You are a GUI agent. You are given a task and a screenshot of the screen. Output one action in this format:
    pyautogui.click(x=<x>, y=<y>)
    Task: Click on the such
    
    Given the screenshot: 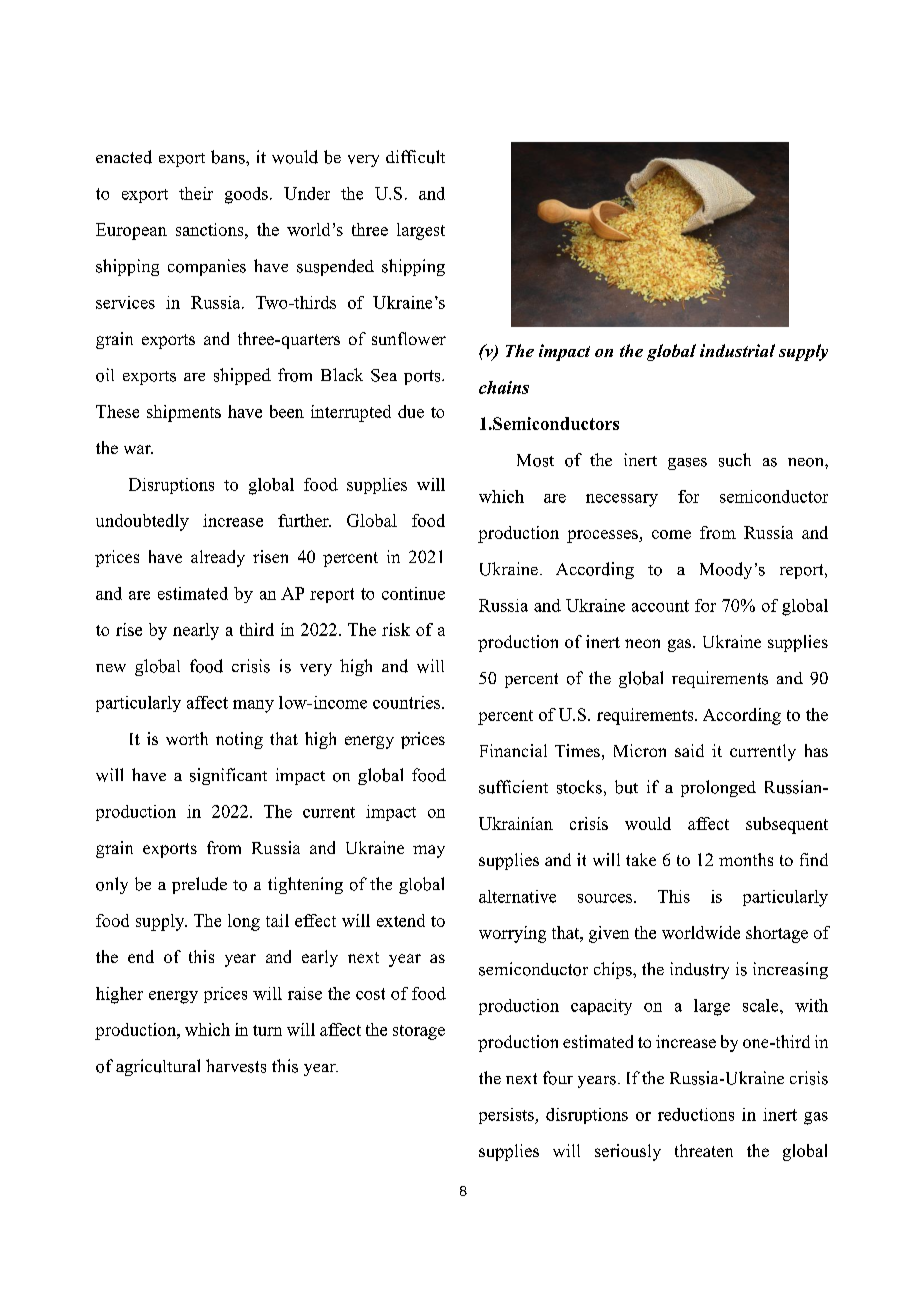 What is the action you would take?
    pyautogui.click(x=735, y=460)
